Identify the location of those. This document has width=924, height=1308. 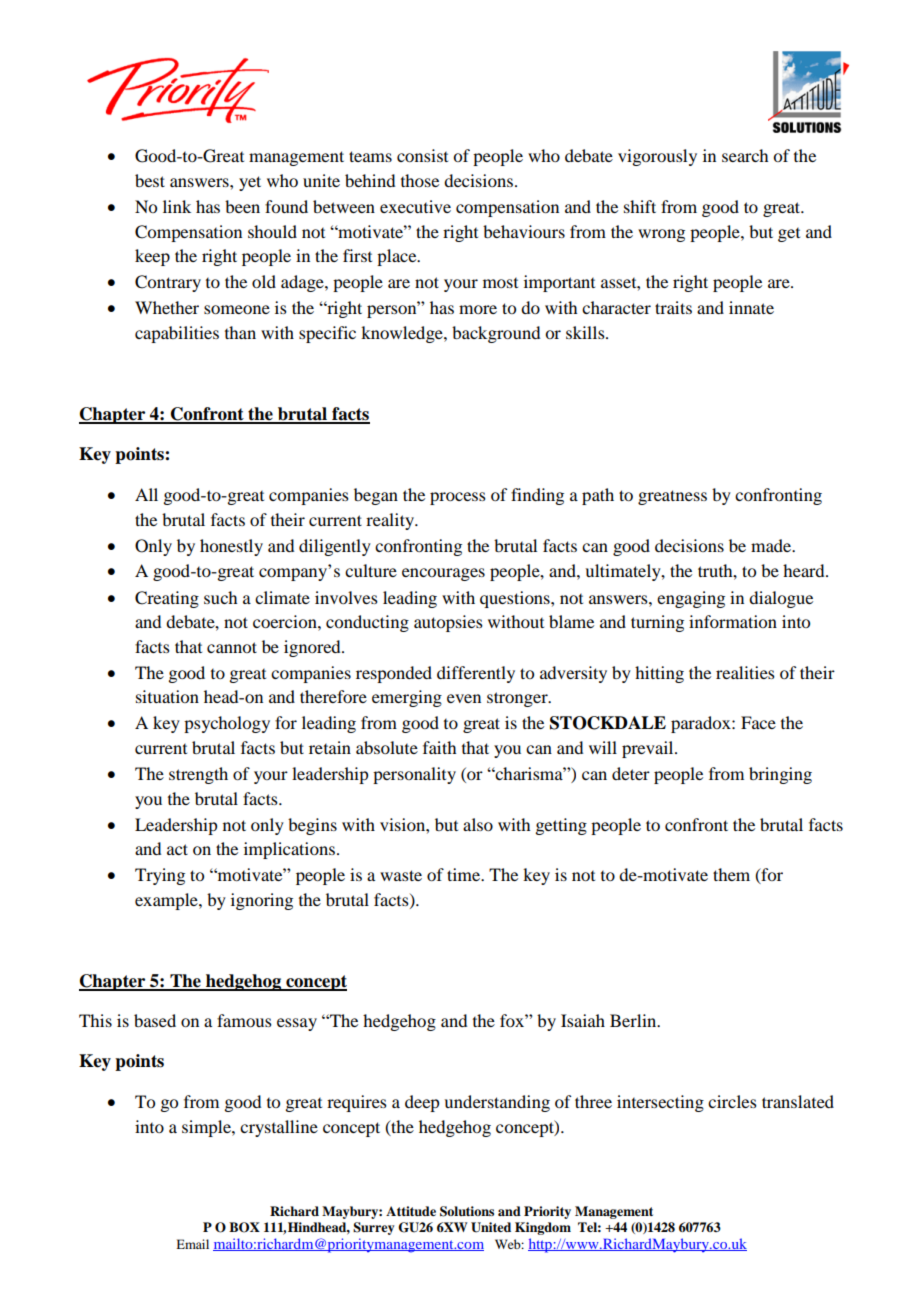
(420, 180).
